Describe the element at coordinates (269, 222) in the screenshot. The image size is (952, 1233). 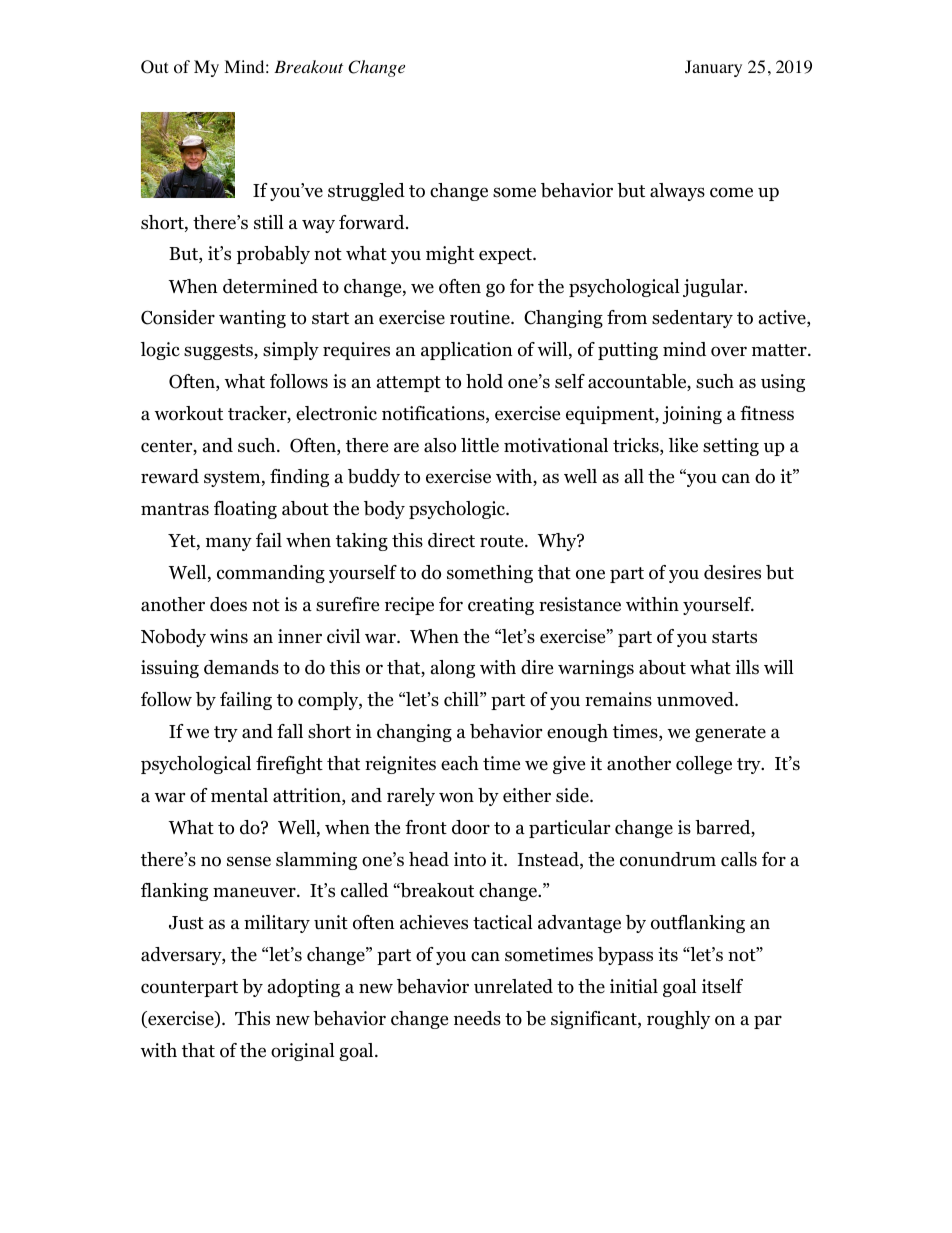
I see `still` at that location.
